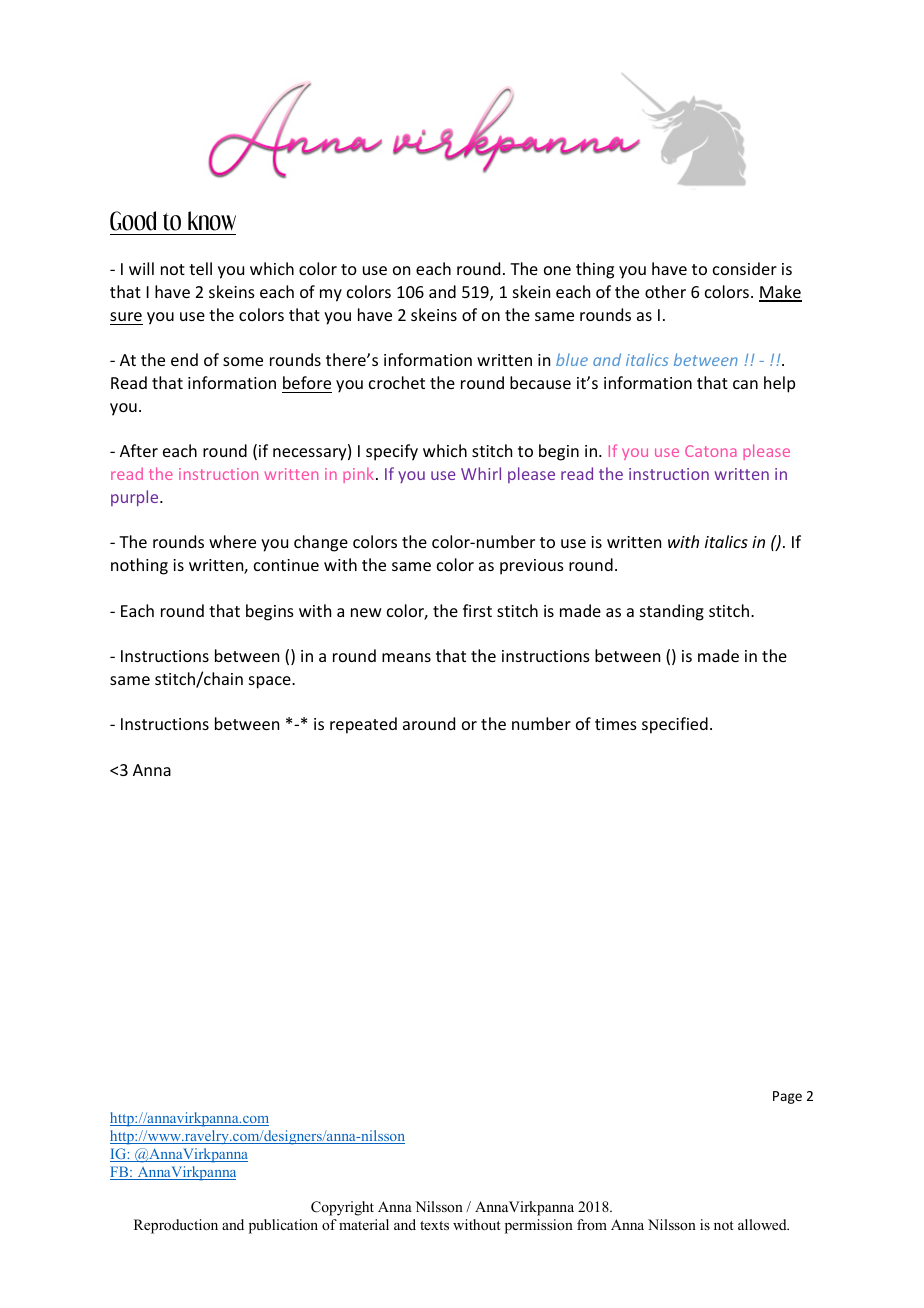 The height and width of the page is (1308, 924). What do you see at coordinates (481, 473) in the page?
I see `Whirl` at bounding box center [481, 473].
